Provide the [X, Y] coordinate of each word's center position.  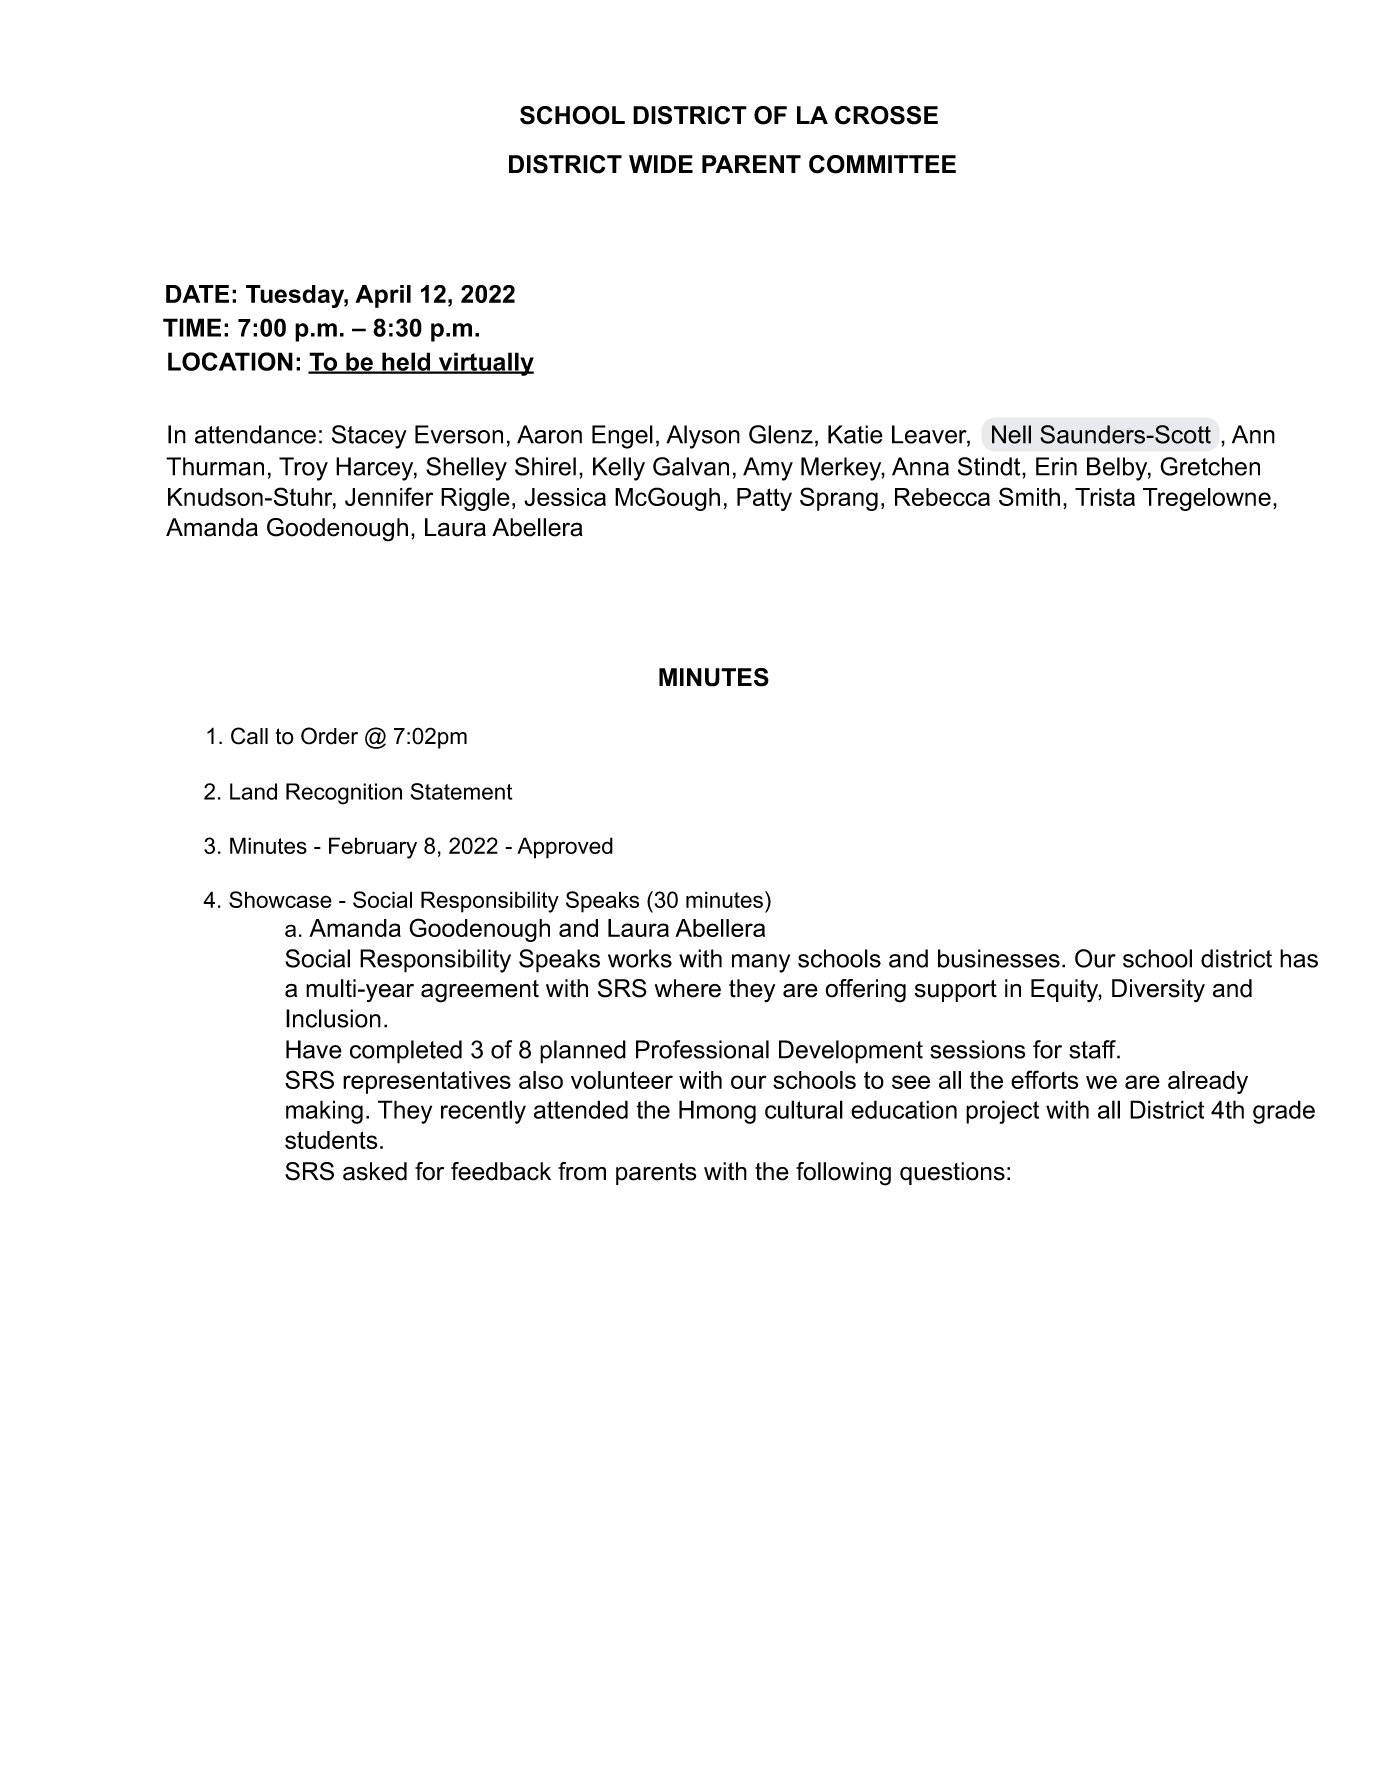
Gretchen [1210, 466]
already [1208, 1082]
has [1299, 958]
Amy [768, 469]
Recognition [344, 794]
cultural [804, 1109]
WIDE [661, 164]
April [383, 296]
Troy [303, 469]
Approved [565, 848]
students [331, 1140]
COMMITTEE [882, 164]
